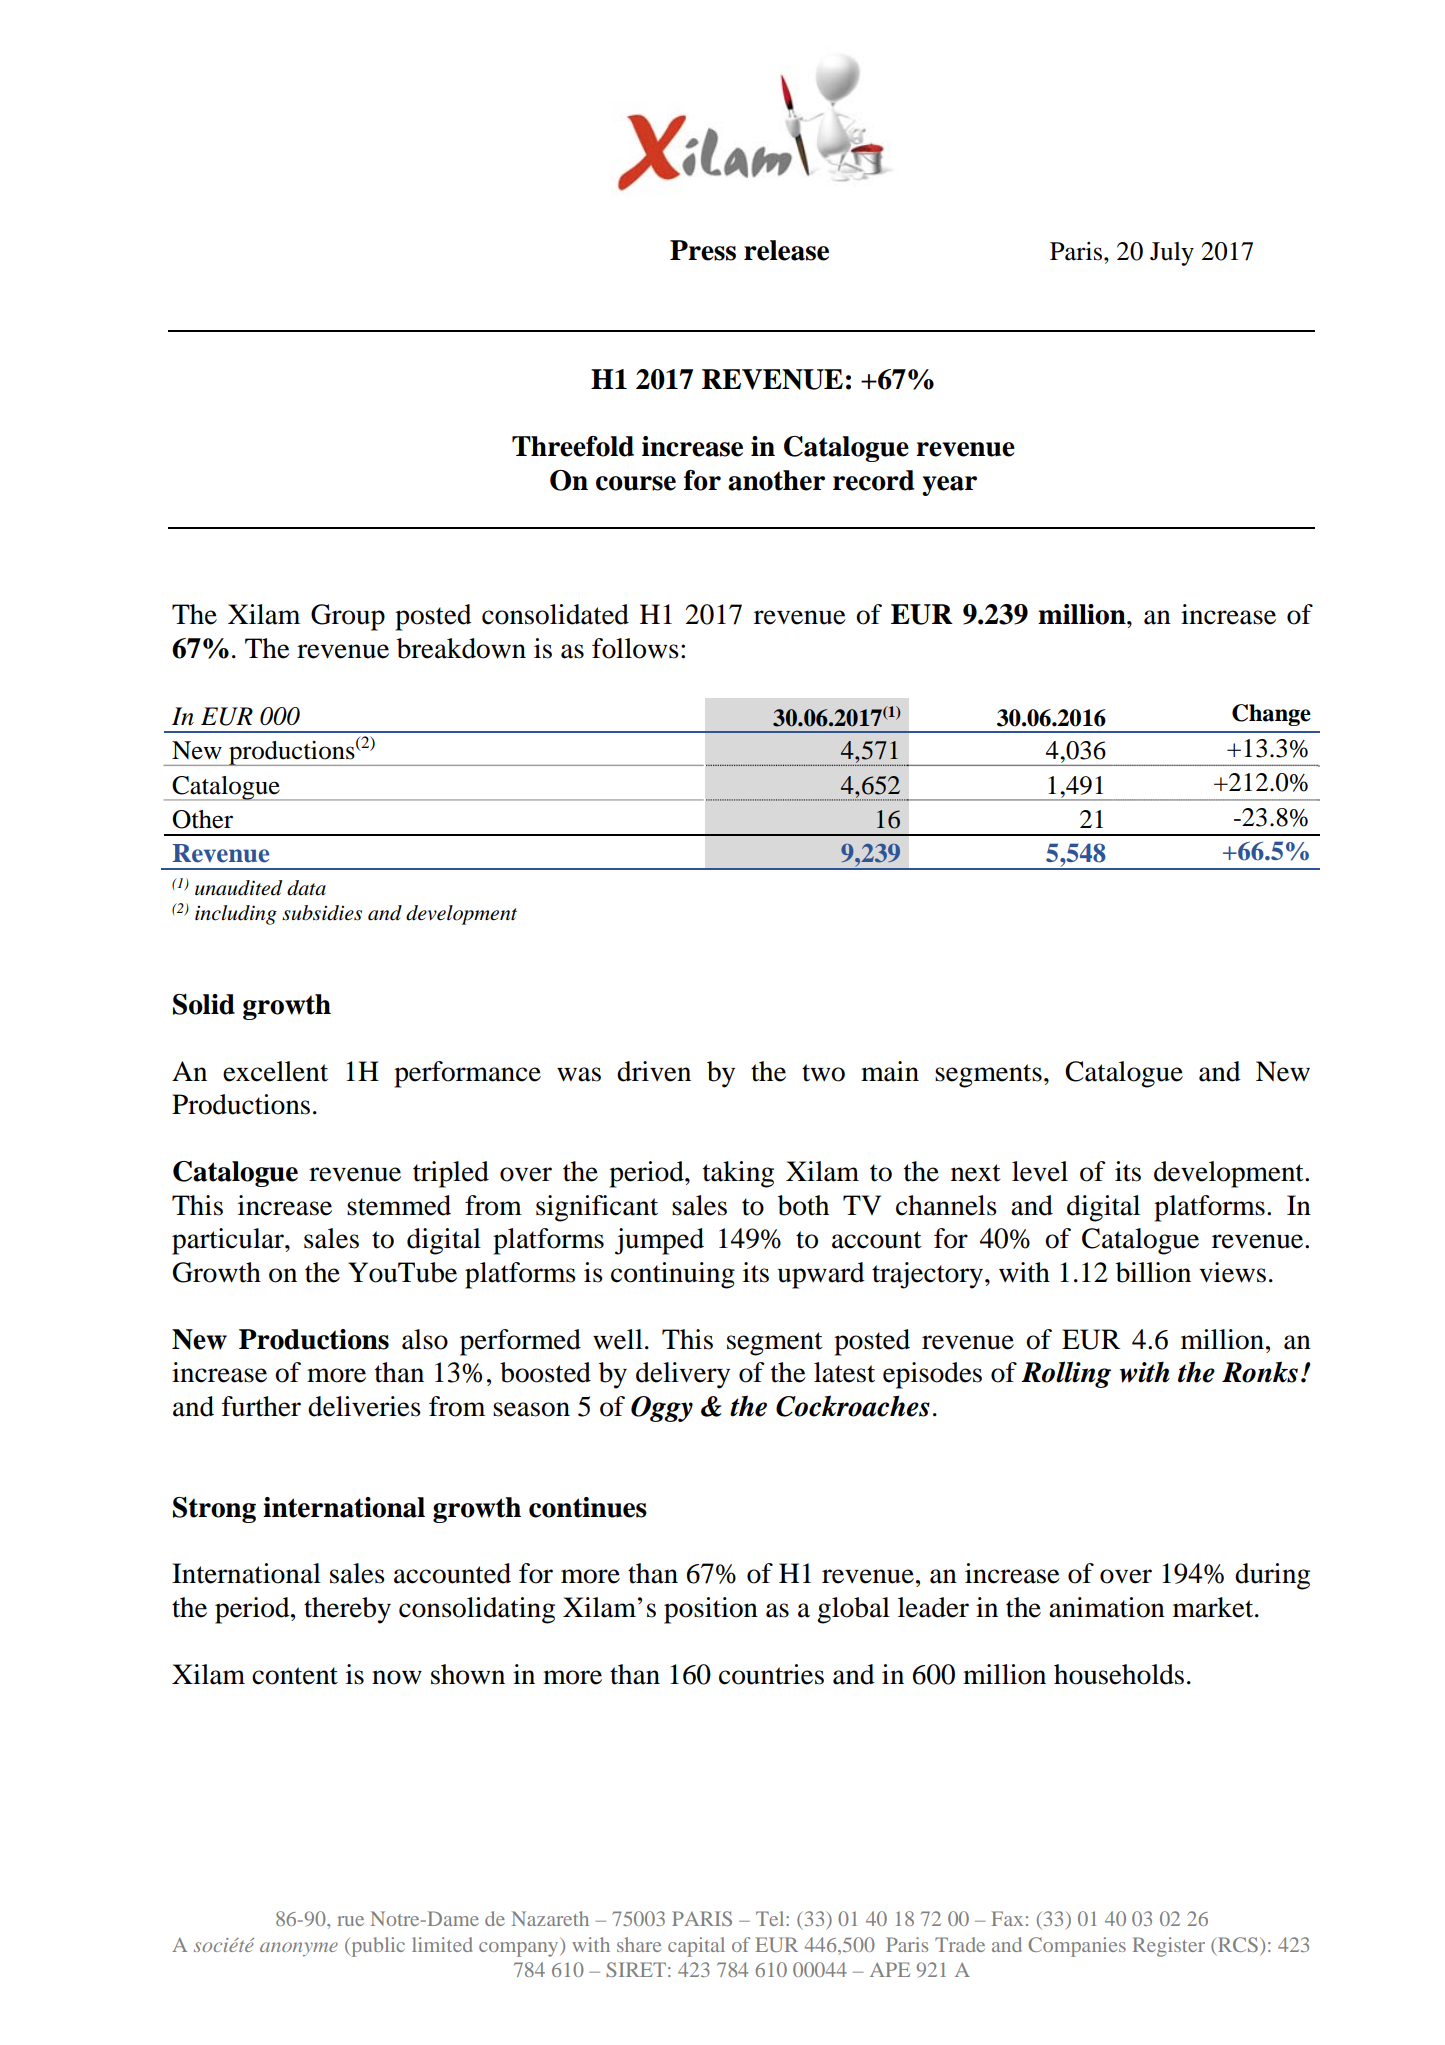 The height and width of the screenshot is (2045, 1445). What do you see at coordinates (275, 1071) in the screenshot?
I see `excellent` at bounding box center [275, 1071].
